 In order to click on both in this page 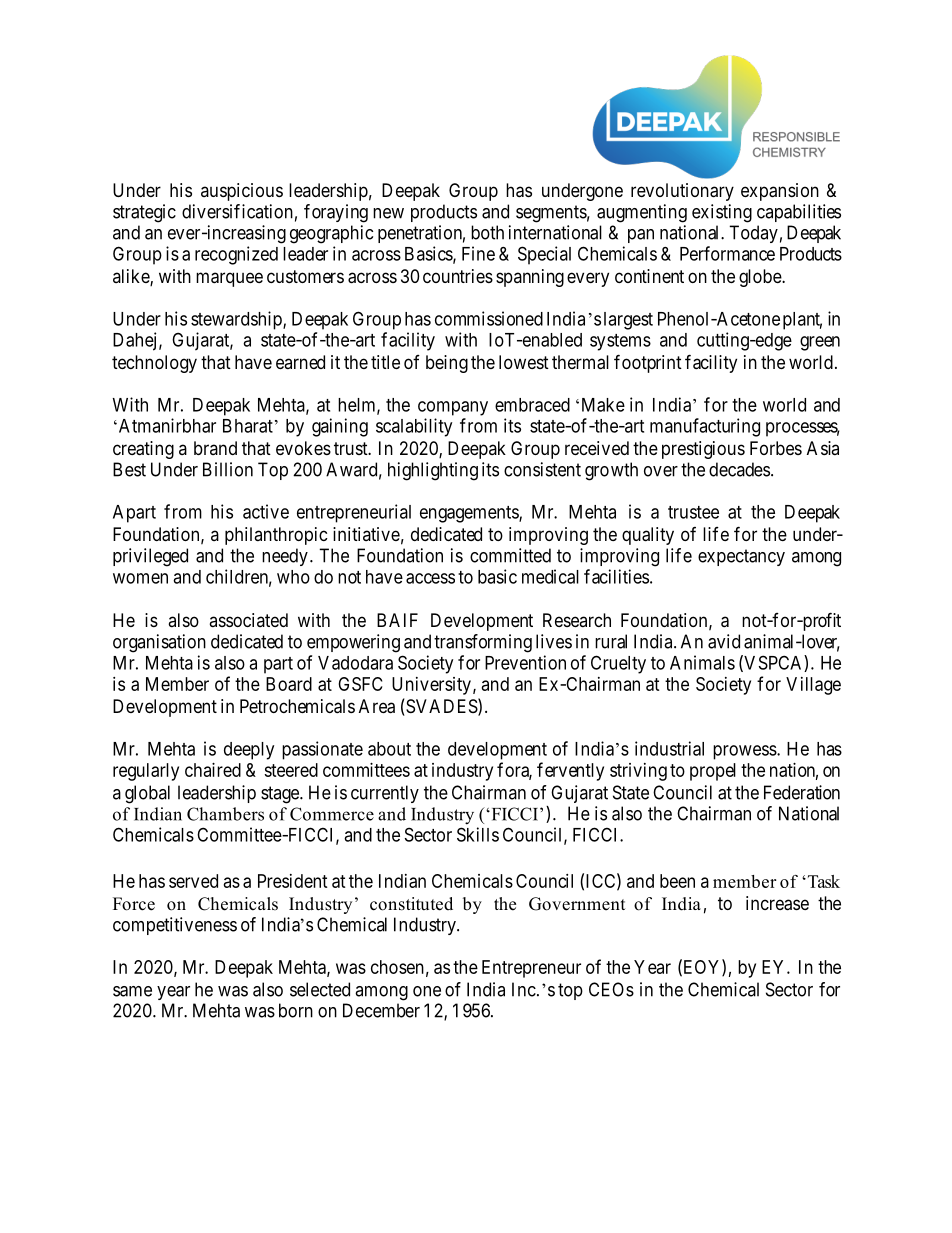, I will do `click(487, 232)`.
